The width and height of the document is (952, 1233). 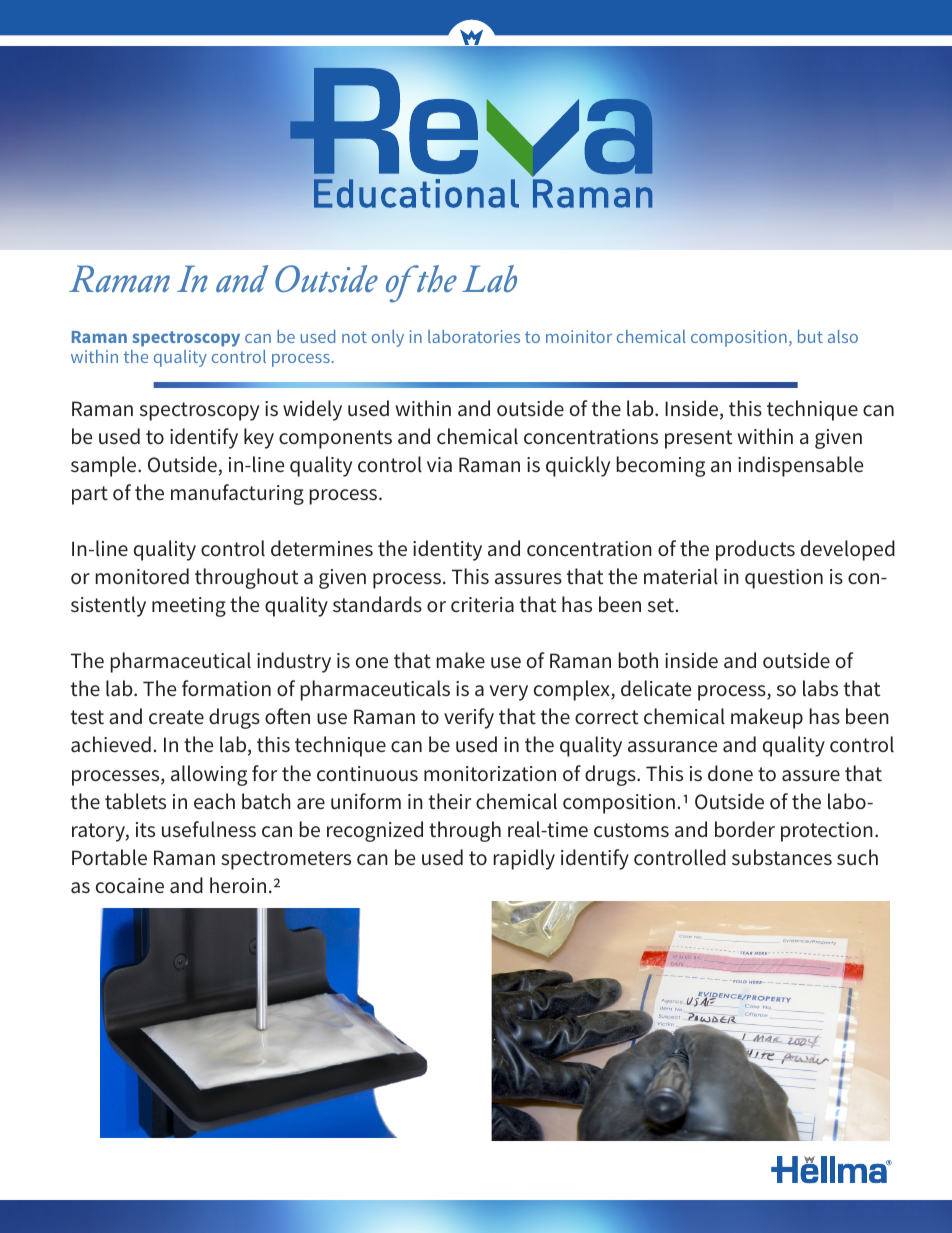 I want to click on assurance, so click(x=672, y=747).
